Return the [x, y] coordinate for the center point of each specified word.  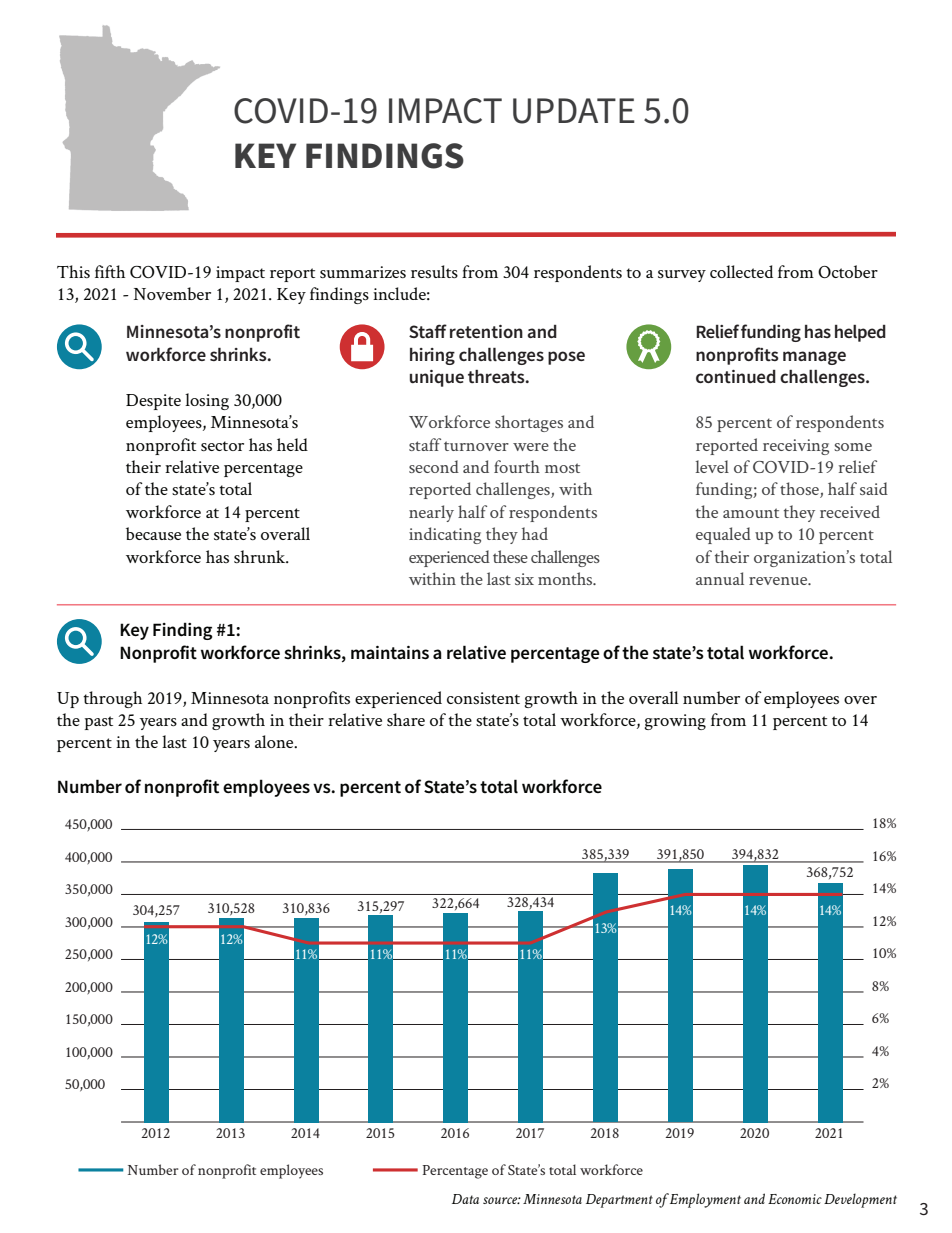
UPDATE [574, 111]
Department [619, 1201]
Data [465, 1199]
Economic [795, 1199]
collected [741, 271]
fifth [110, 271]
